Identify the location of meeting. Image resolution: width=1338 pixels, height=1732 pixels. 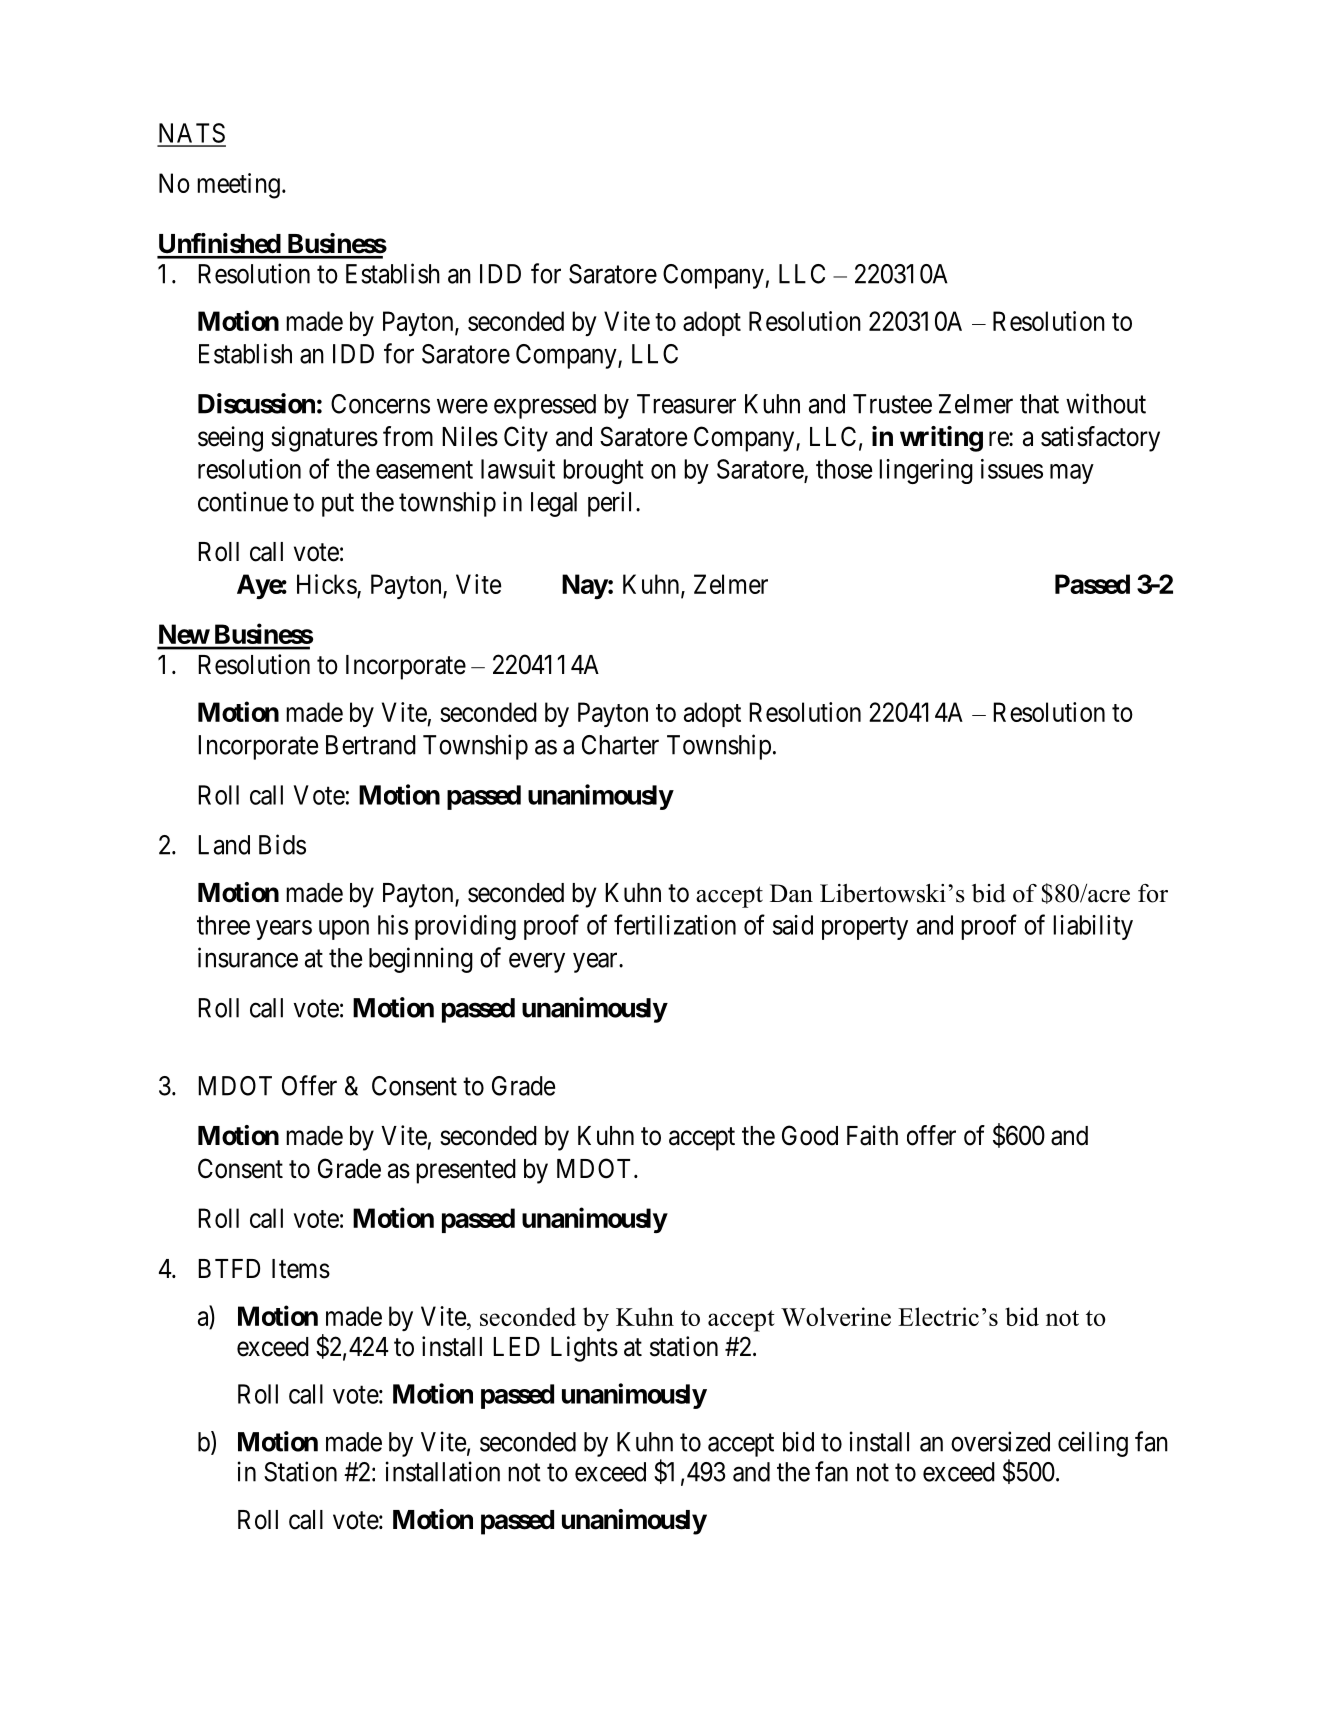
(238, 186).
